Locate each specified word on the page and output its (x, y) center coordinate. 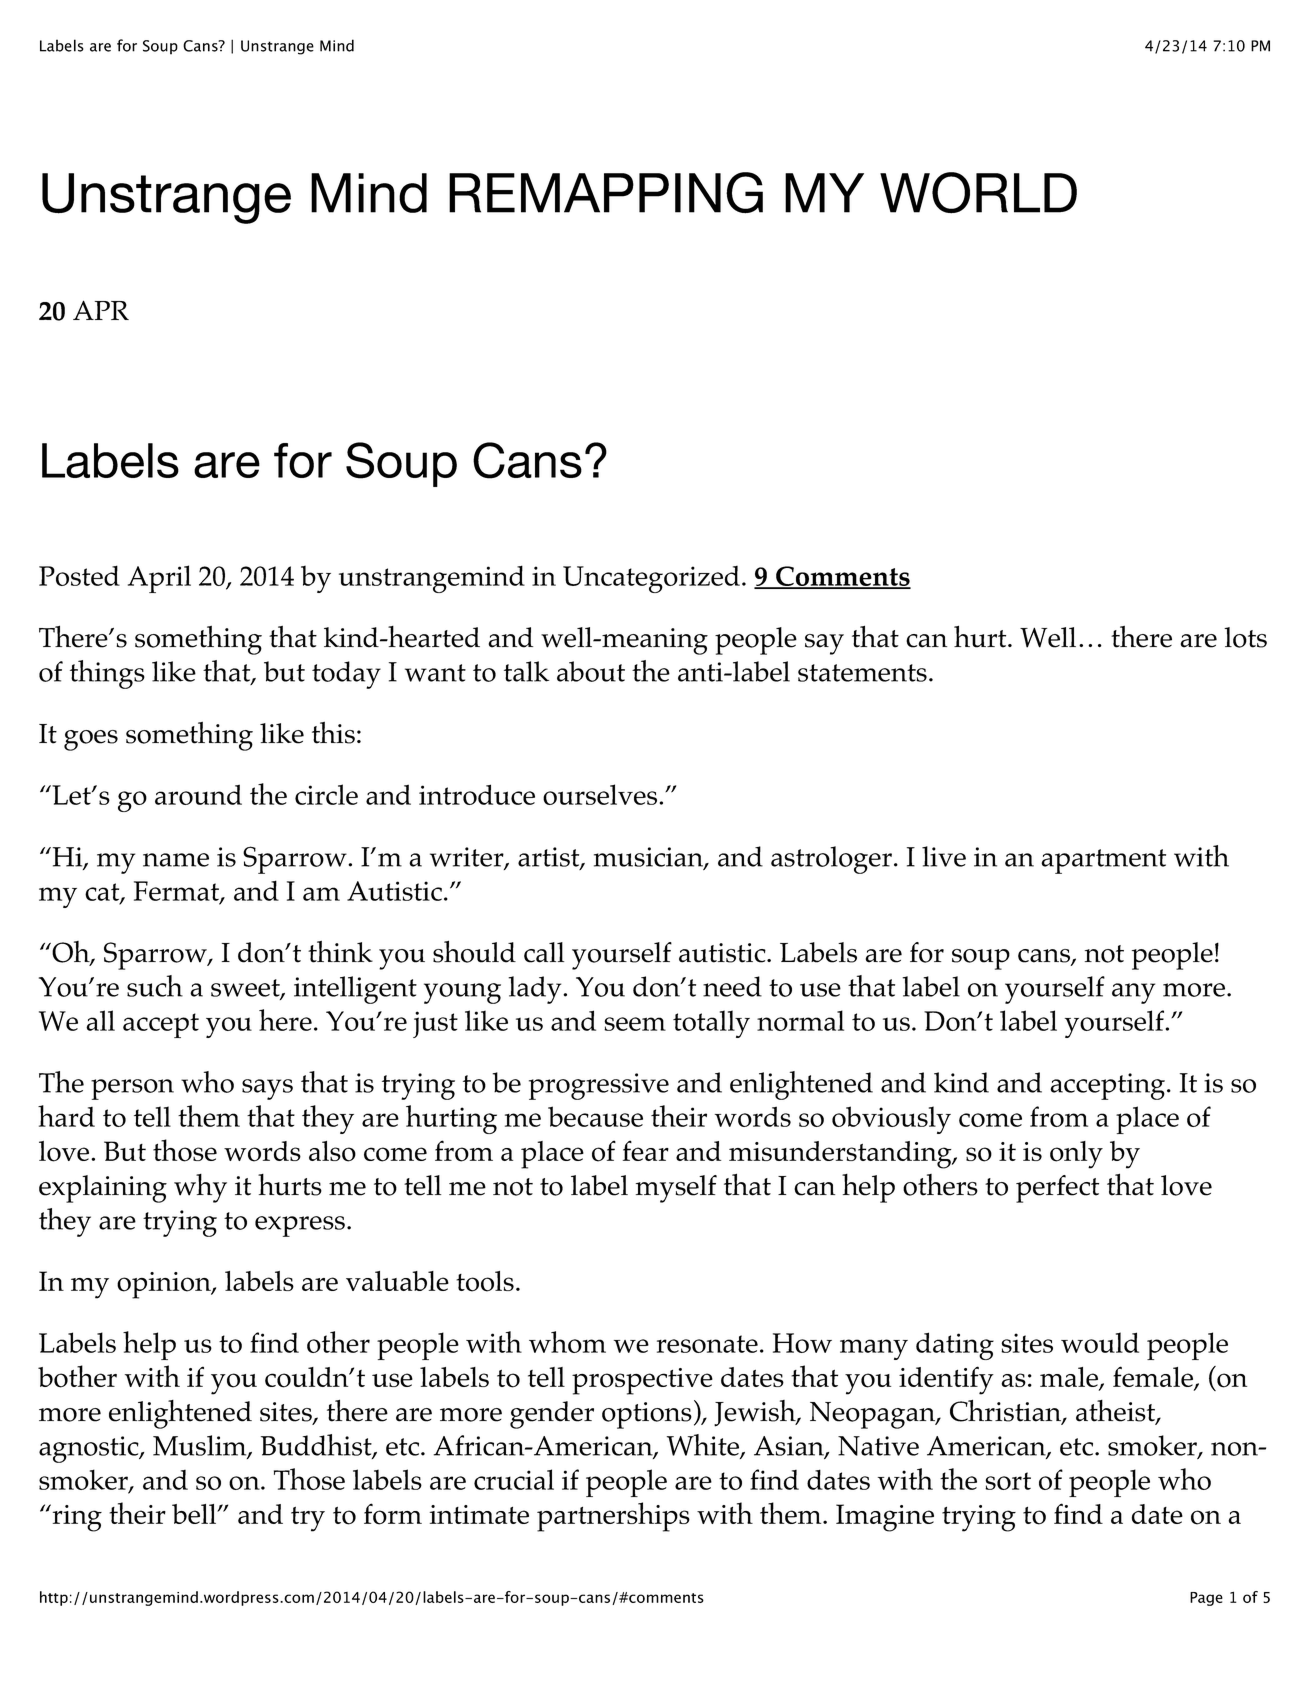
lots (1245, 637)
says (267, 1089)
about (591, 671)
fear (646, 1150)
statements (862, 673)
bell (195, 1514)
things (107, 674)
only (1076, 1155)
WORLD (978, 193)
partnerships (613, 1517)
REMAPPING (606, 193)
